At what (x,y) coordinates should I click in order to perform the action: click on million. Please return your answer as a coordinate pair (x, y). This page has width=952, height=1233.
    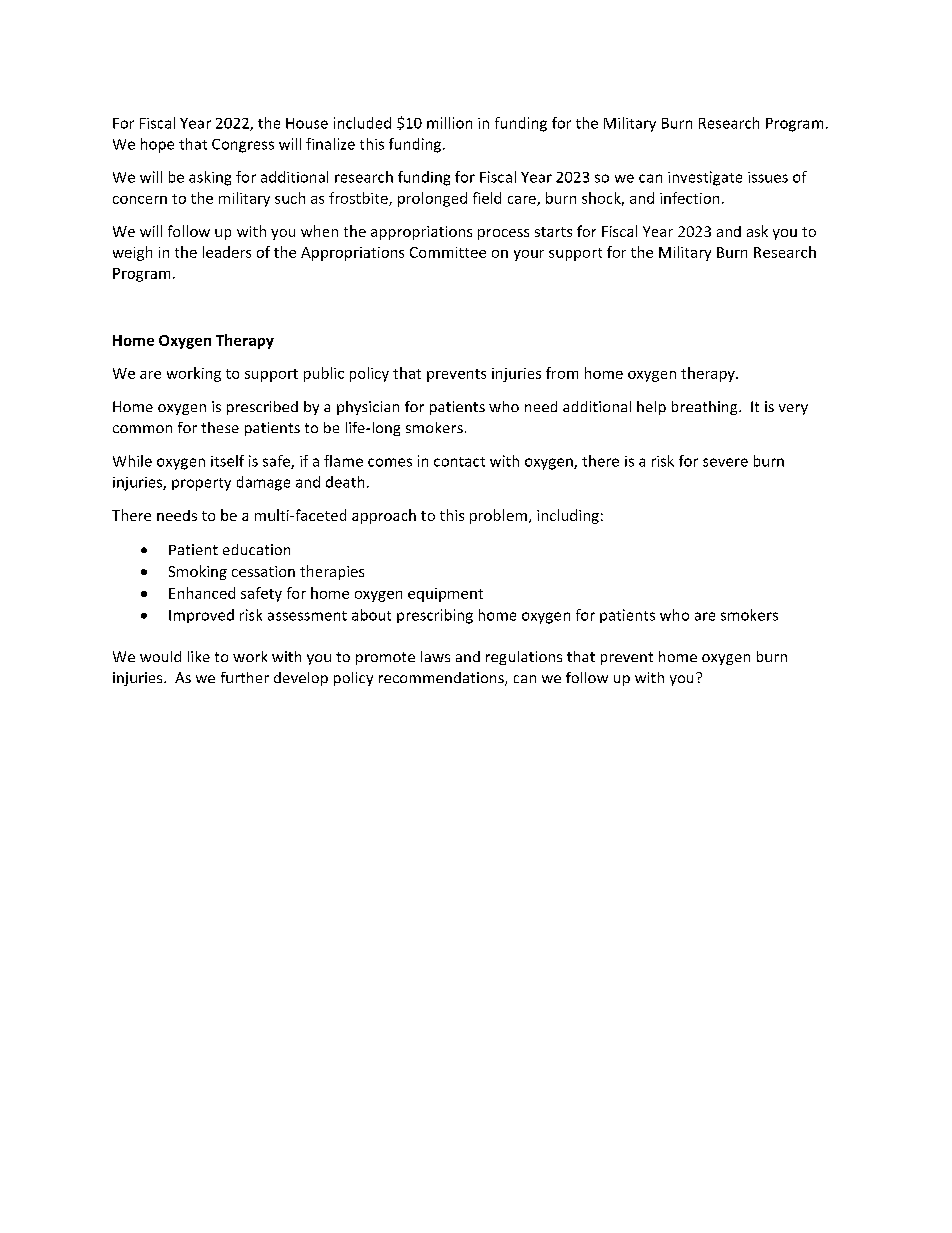
    Looking at the image, I should click on (449, 123).
